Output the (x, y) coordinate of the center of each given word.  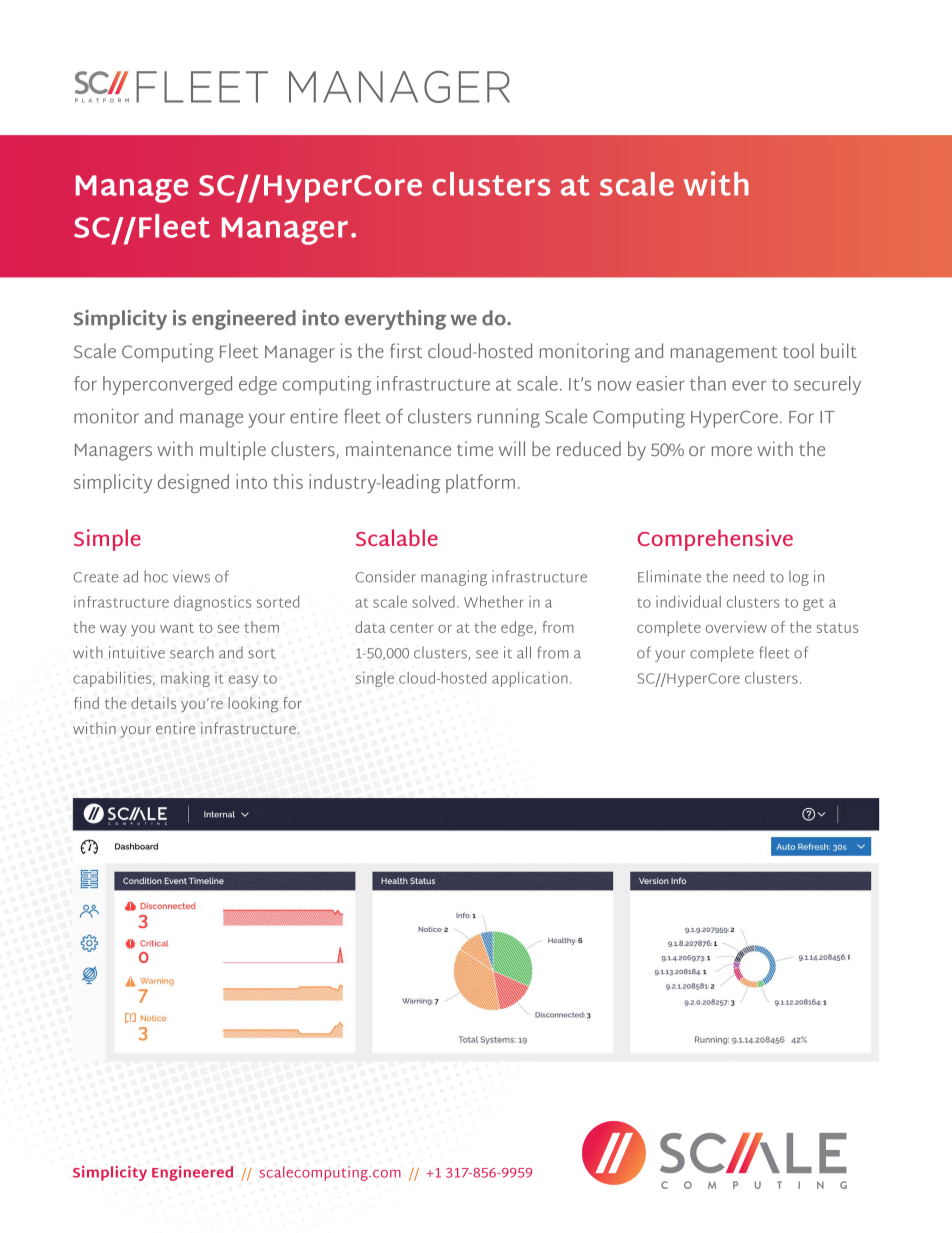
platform (480, 483)
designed (193, 483)
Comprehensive (715, 540)
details (153, 703)
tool (798, 350)
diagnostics (212, 603)
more (732, 451)
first (406, 350)
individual (688, 601)
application (530, 679)
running (509, 418)
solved (433, 602)
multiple (233, 450)
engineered (244, 320)
